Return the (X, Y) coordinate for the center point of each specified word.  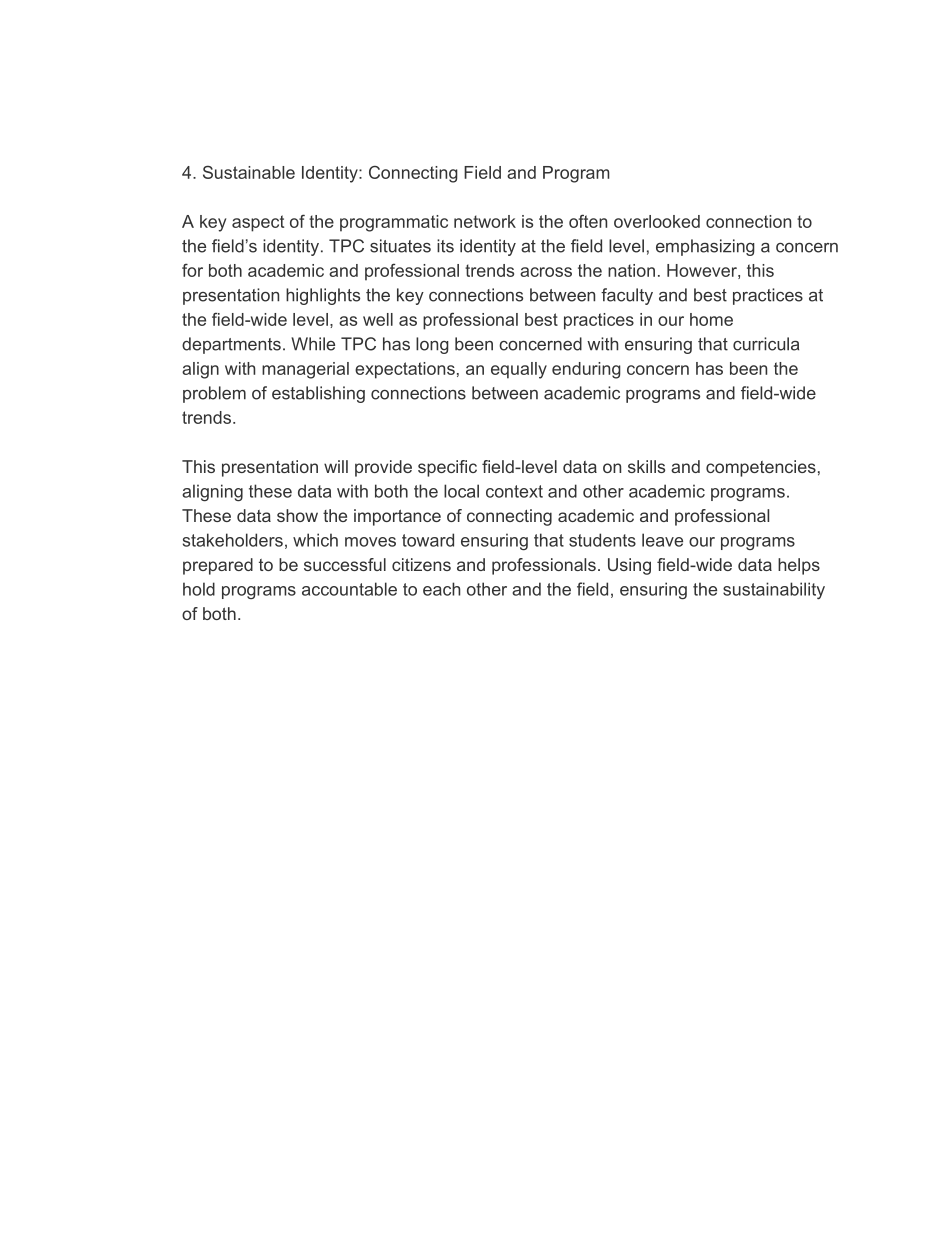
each (441, 589)
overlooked (657, 221)
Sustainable (249, 172)
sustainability (774, 590)
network (485, 221)
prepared (218, 566)
